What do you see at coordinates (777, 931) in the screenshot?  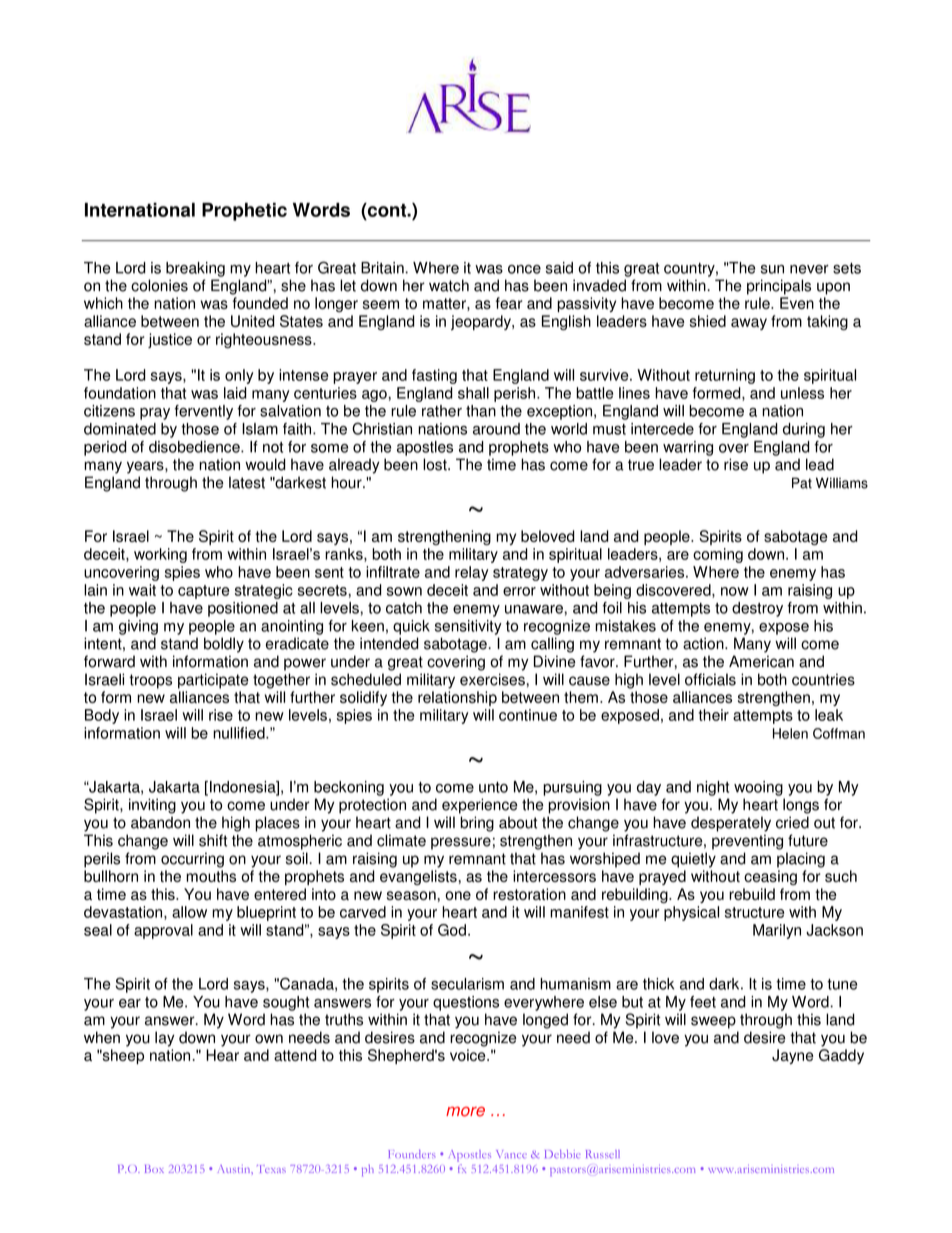 I see `Marilyn` at bounding box center [777, 931].
